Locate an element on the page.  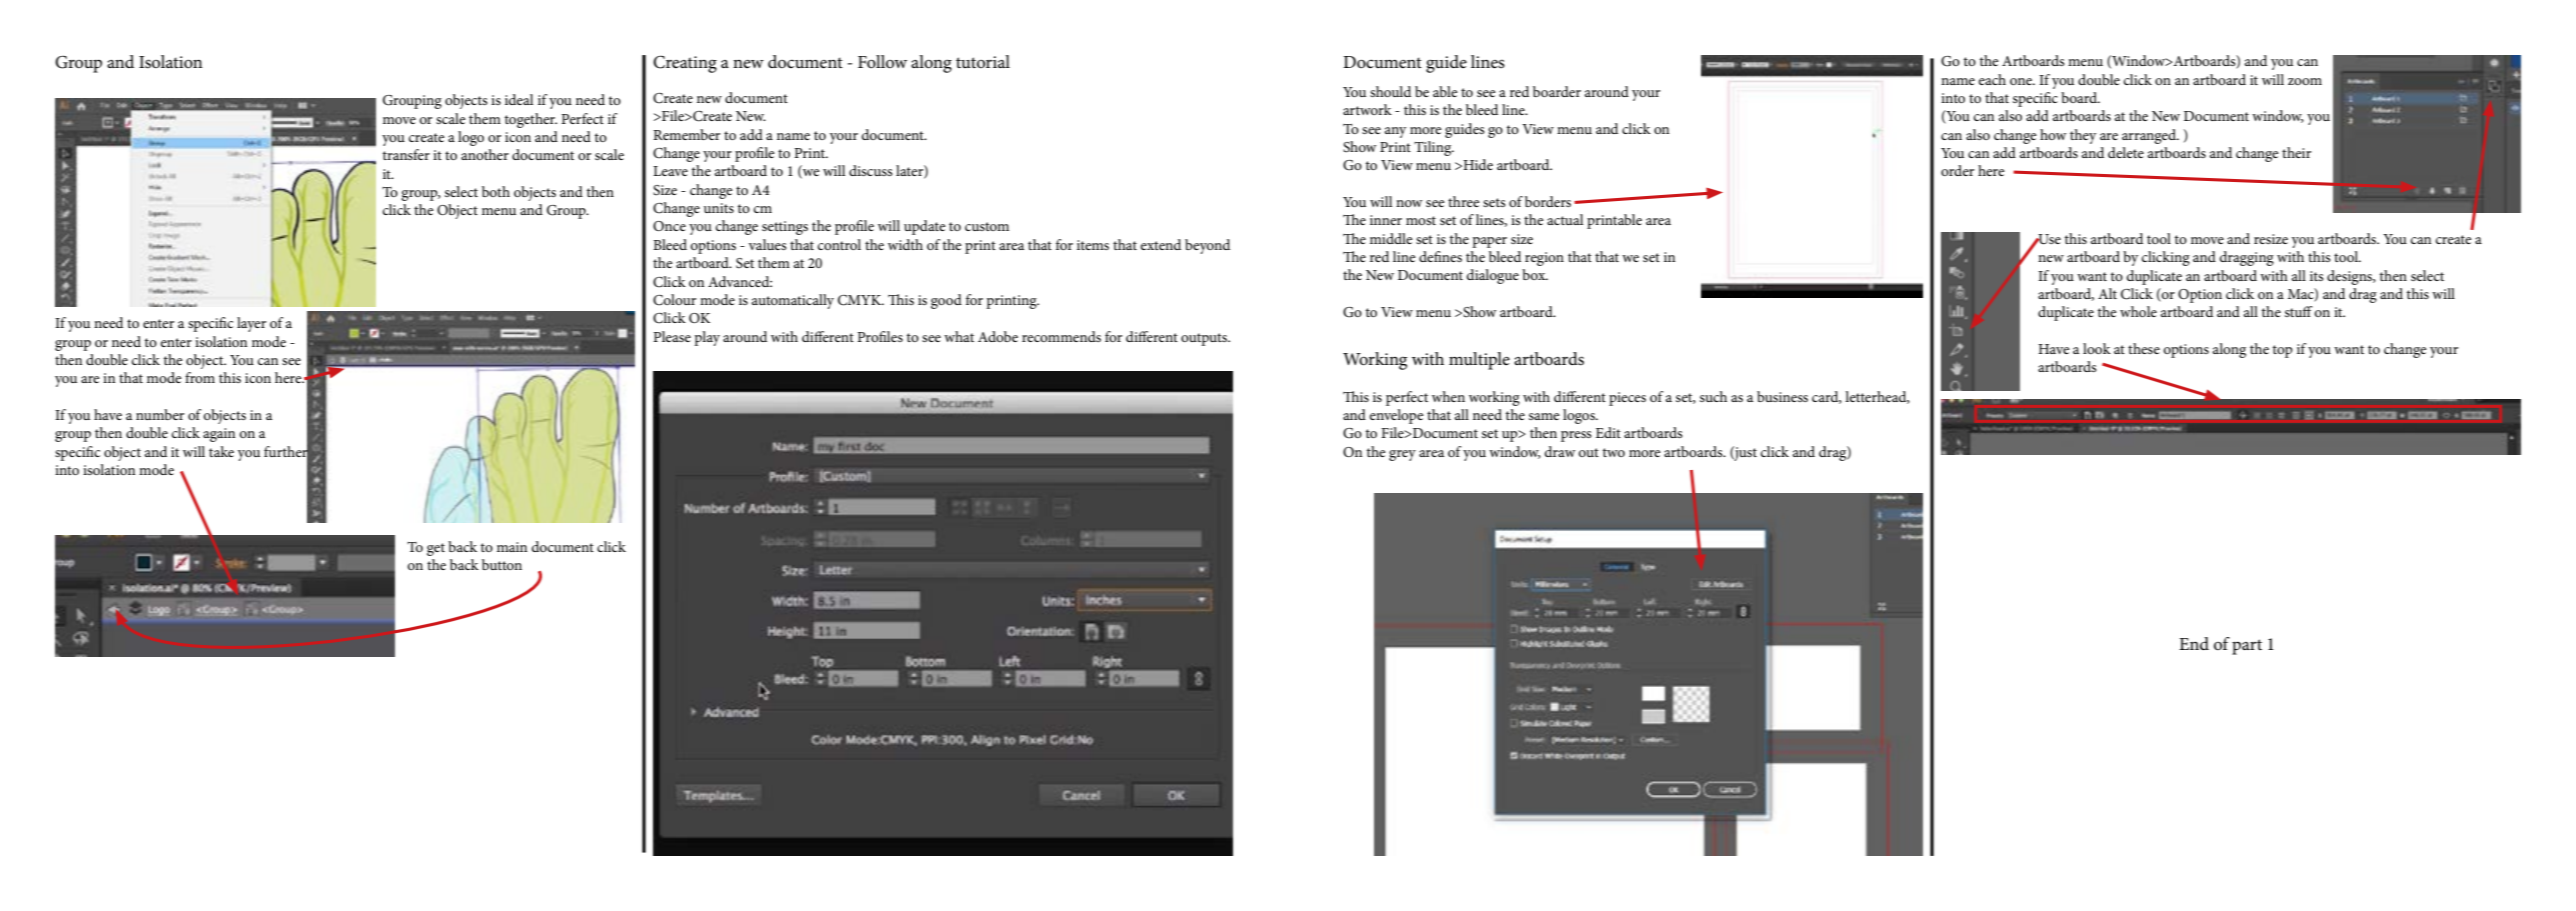
Alt is located at coordinates (2107, 293).
